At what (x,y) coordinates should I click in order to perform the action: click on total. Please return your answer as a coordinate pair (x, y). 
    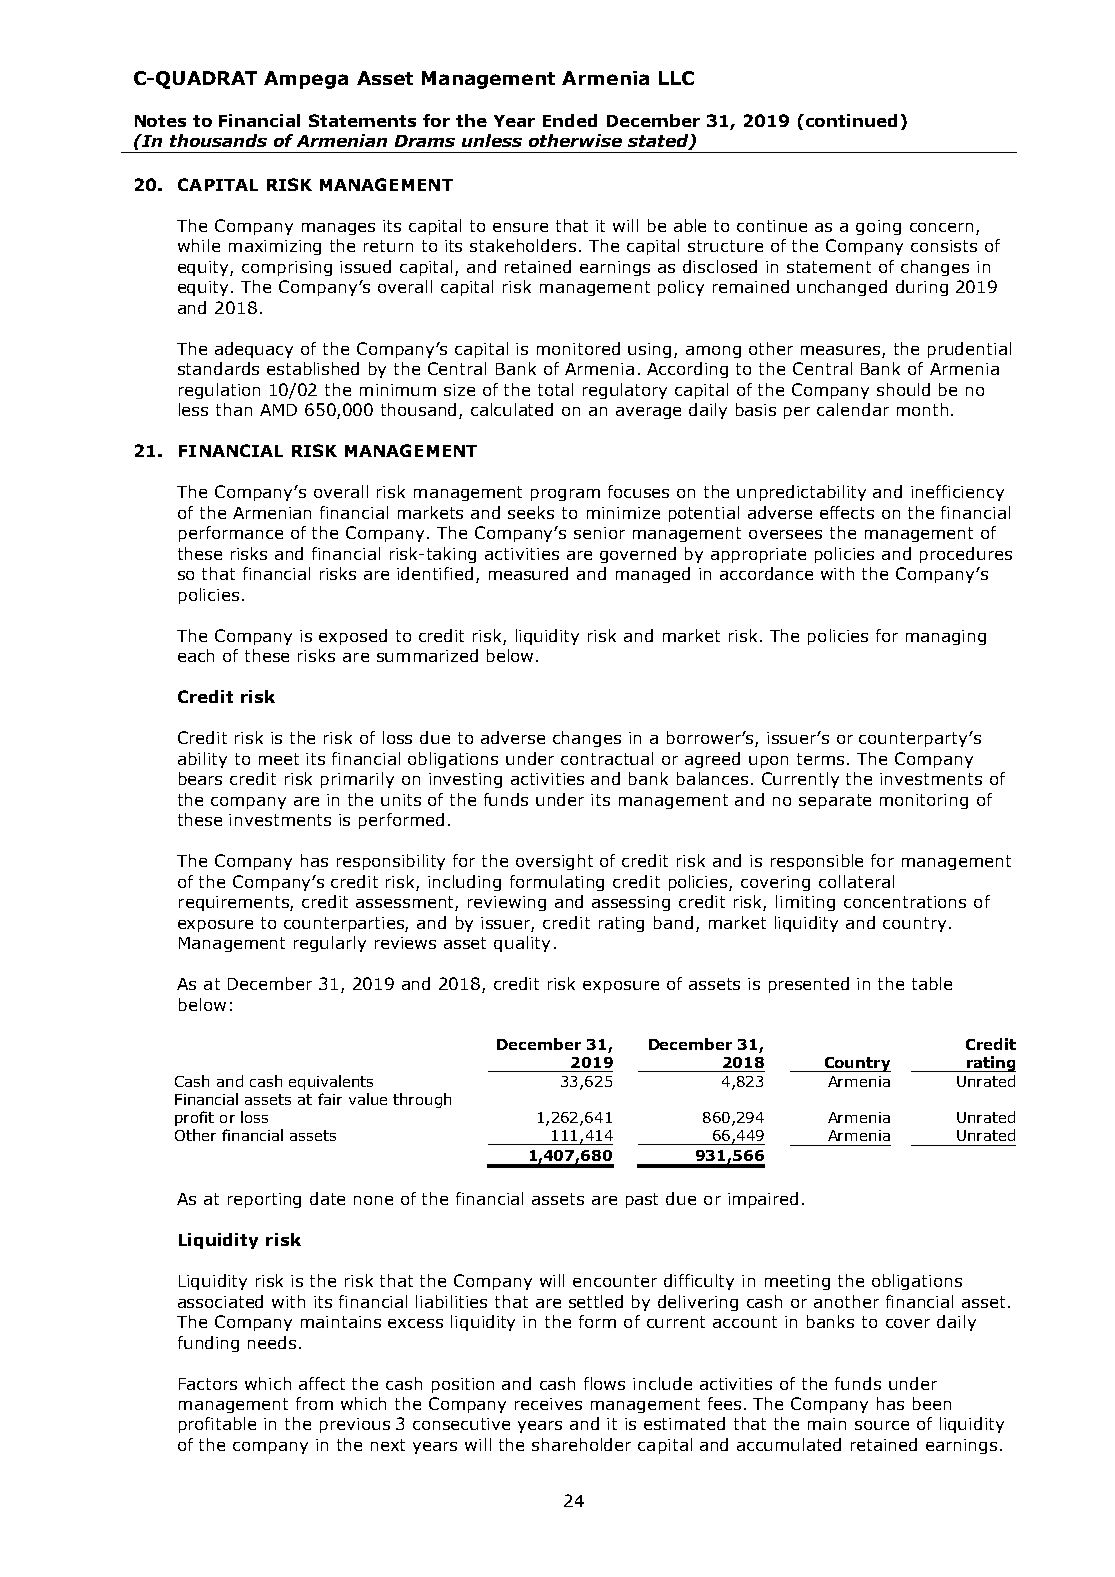
    Looking at the image, I should click on (555, 389).
